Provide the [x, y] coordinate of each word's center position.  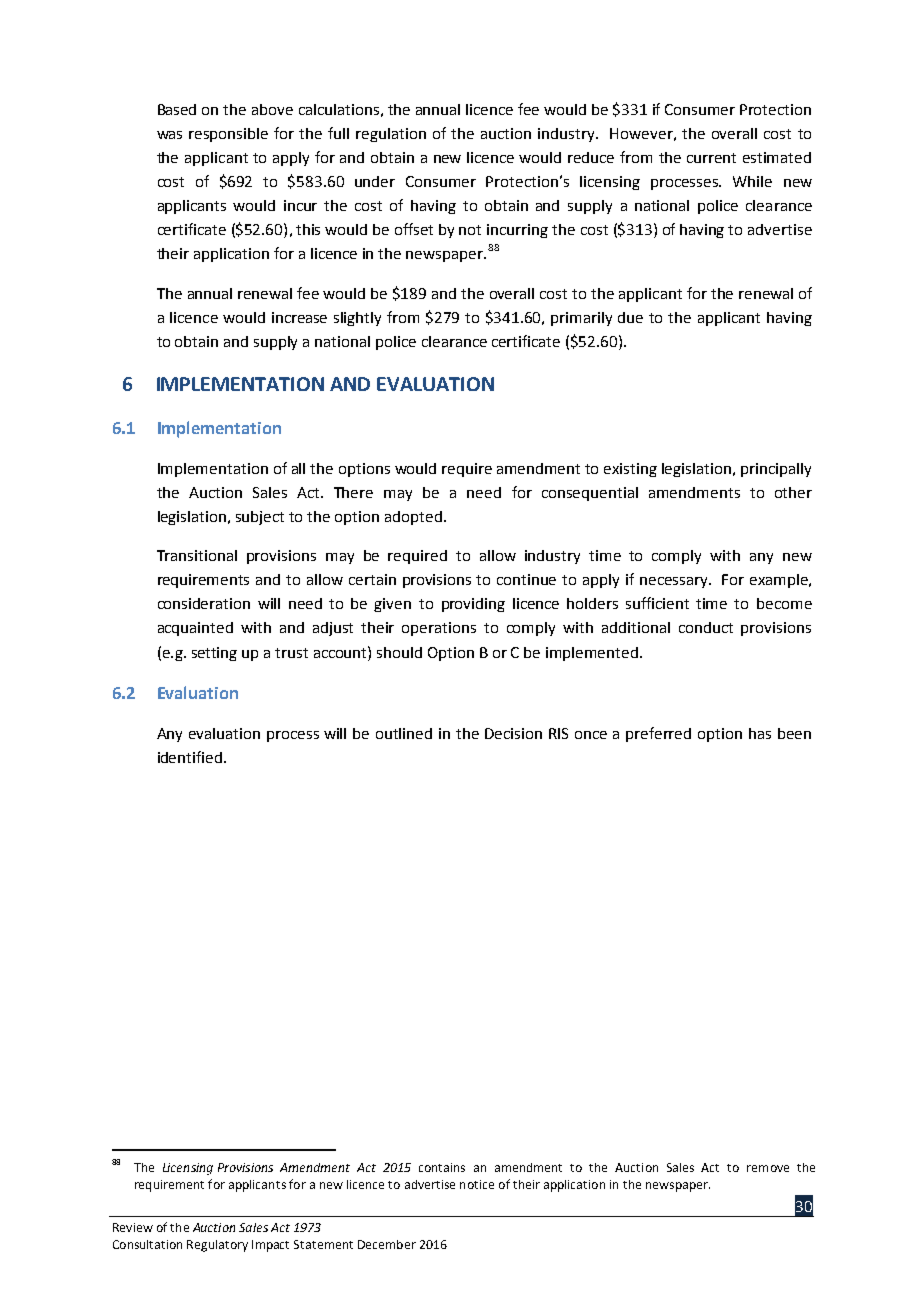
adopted [413, 518]
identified [191, 757]
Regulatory [217, 1246]
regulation [391, 135]
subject [260, 518]
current [711, 158]
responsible [228, 135]
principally [776, 470]
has [760, 733]
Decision [513, 733]
